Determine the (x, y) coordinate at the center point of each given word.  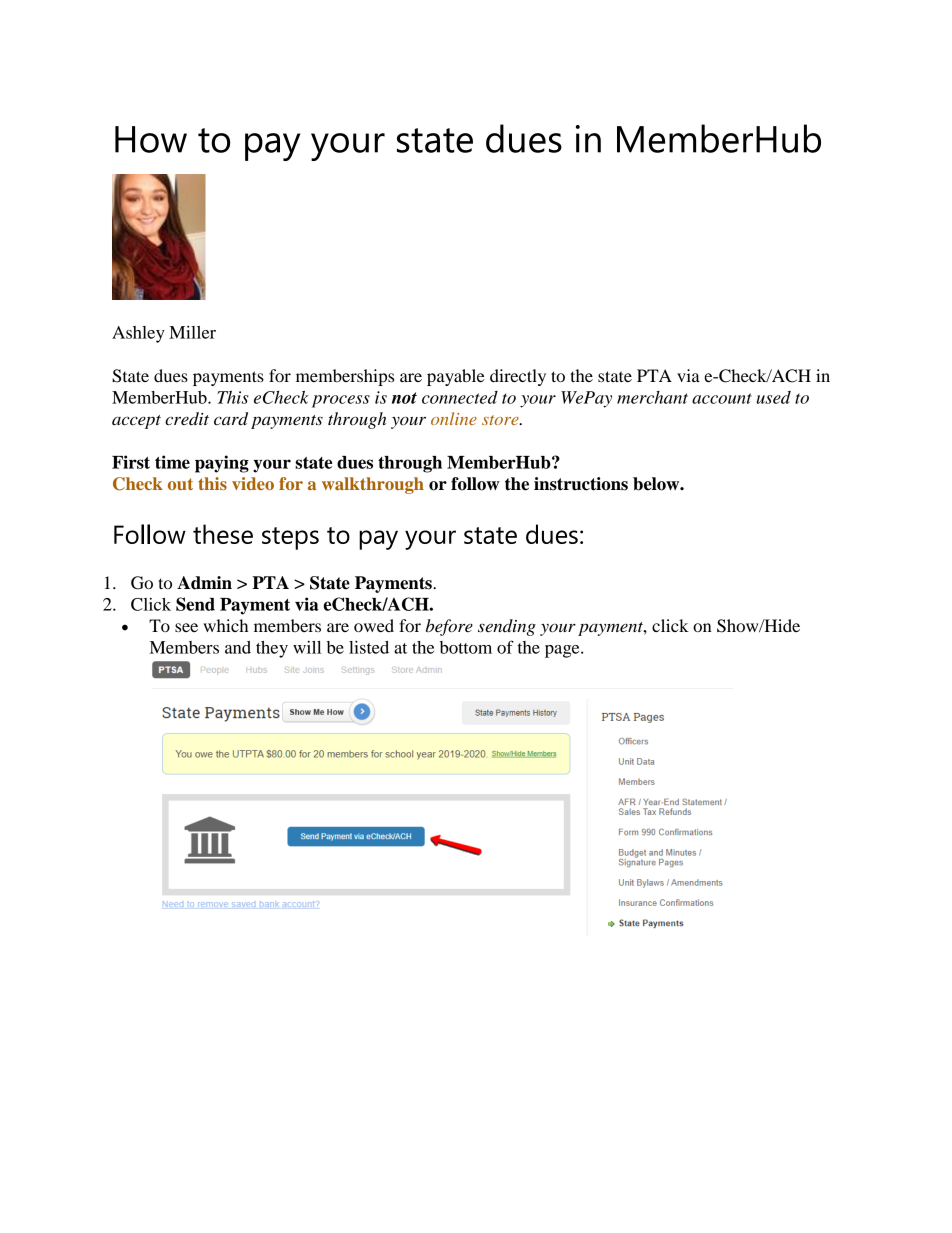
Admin (204, 583)
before (449, 627)
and (238, 647)
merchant (652, 397)
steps (290, 538)
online (454, 418)
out (180, 484)
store (501, 420)
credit (187, 419)
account (722, 398)
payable (456, 377)
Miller (192, 332)
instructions (581, 484)
